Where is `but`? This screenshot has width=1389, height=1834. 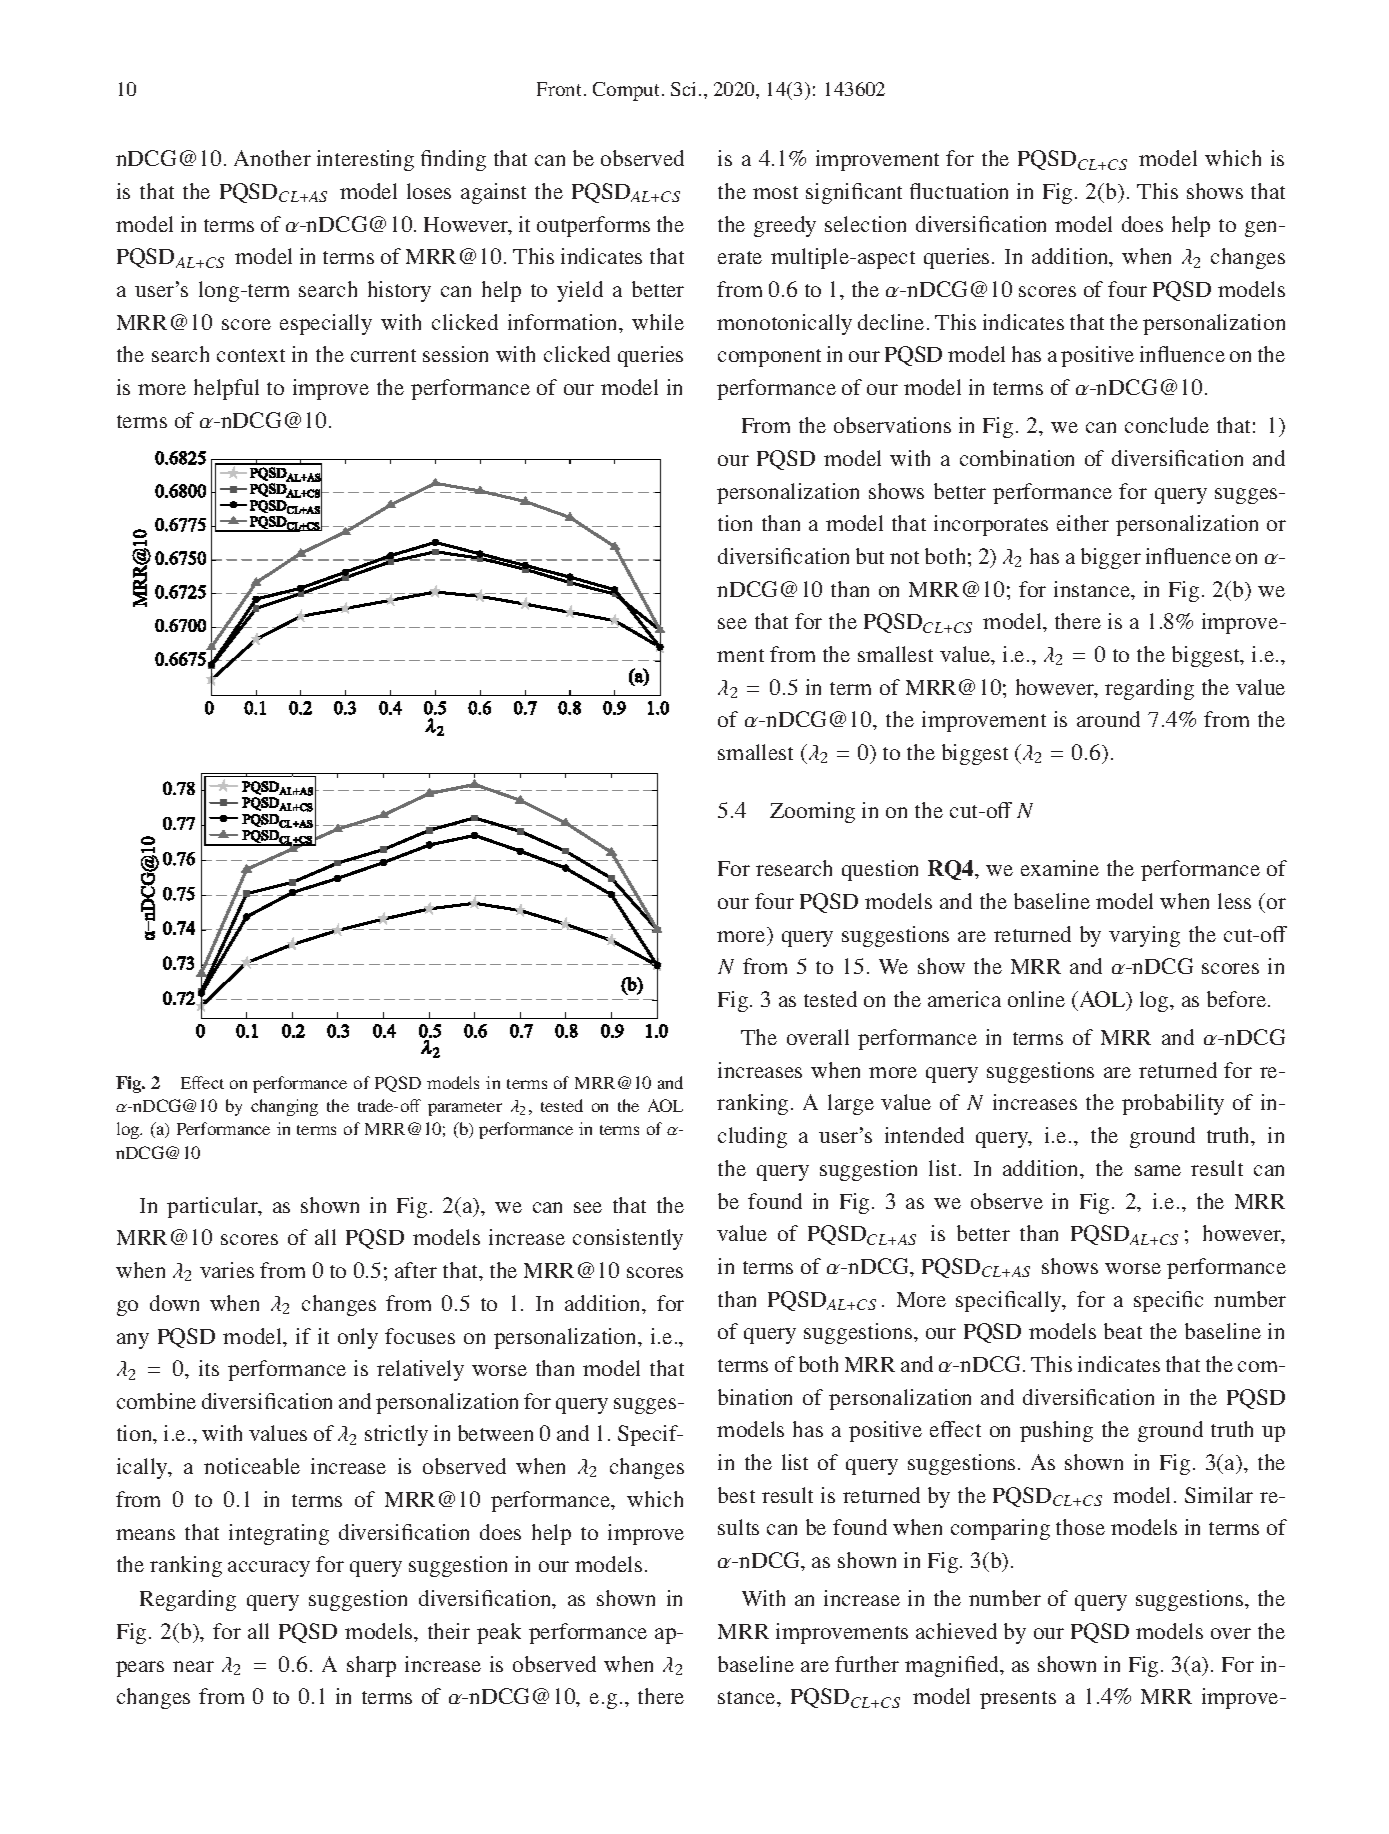
but is located at coordinates (870, 556).
